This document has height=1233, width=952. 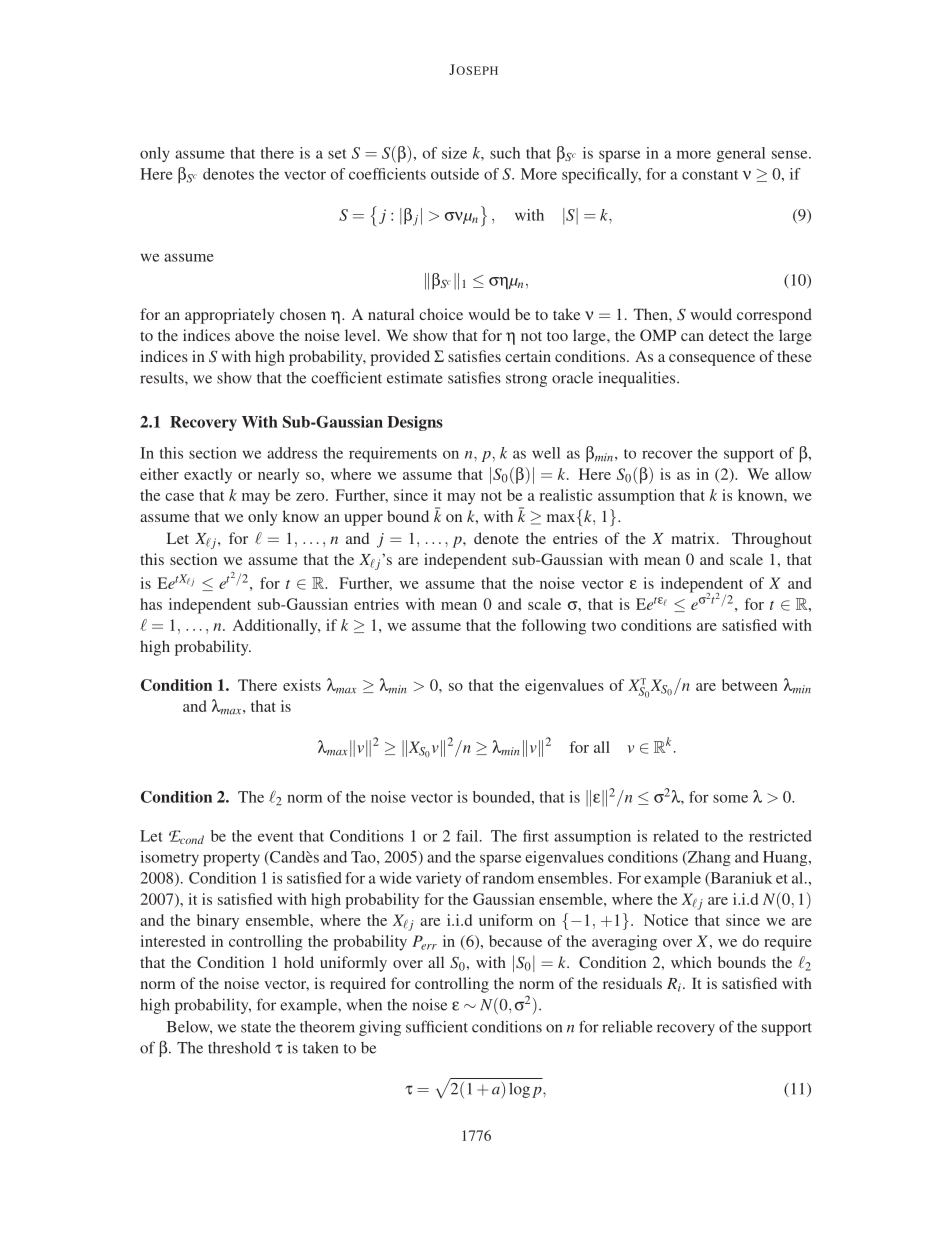 I want to click on outside, so click(x=455, y=174).
